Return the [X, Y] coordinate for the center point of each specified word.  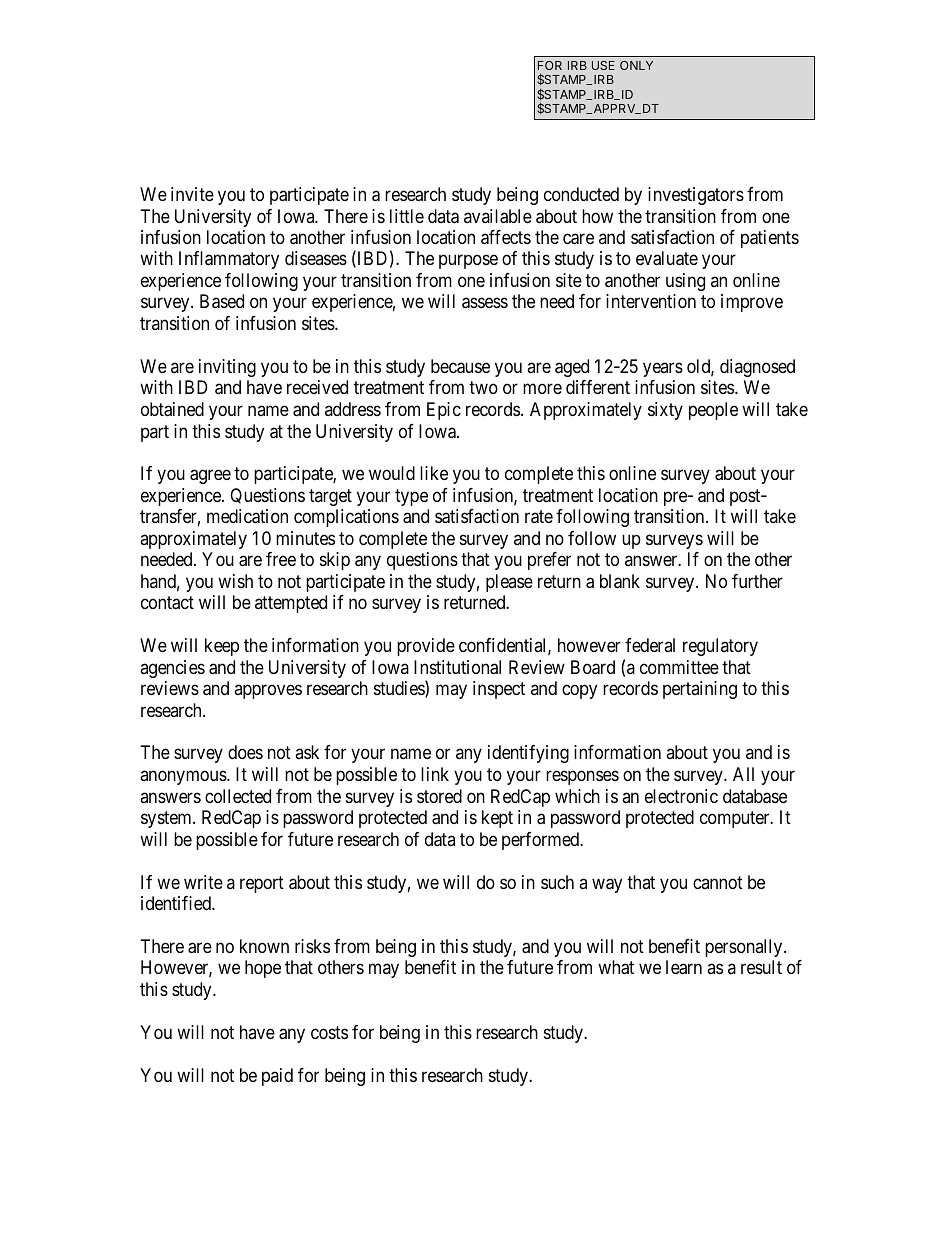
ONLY [636, 65]
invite [192, 194]
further [757, 581]
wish [235, 581]
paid [277, 1077]
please [509, 583]
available [498, 216]
